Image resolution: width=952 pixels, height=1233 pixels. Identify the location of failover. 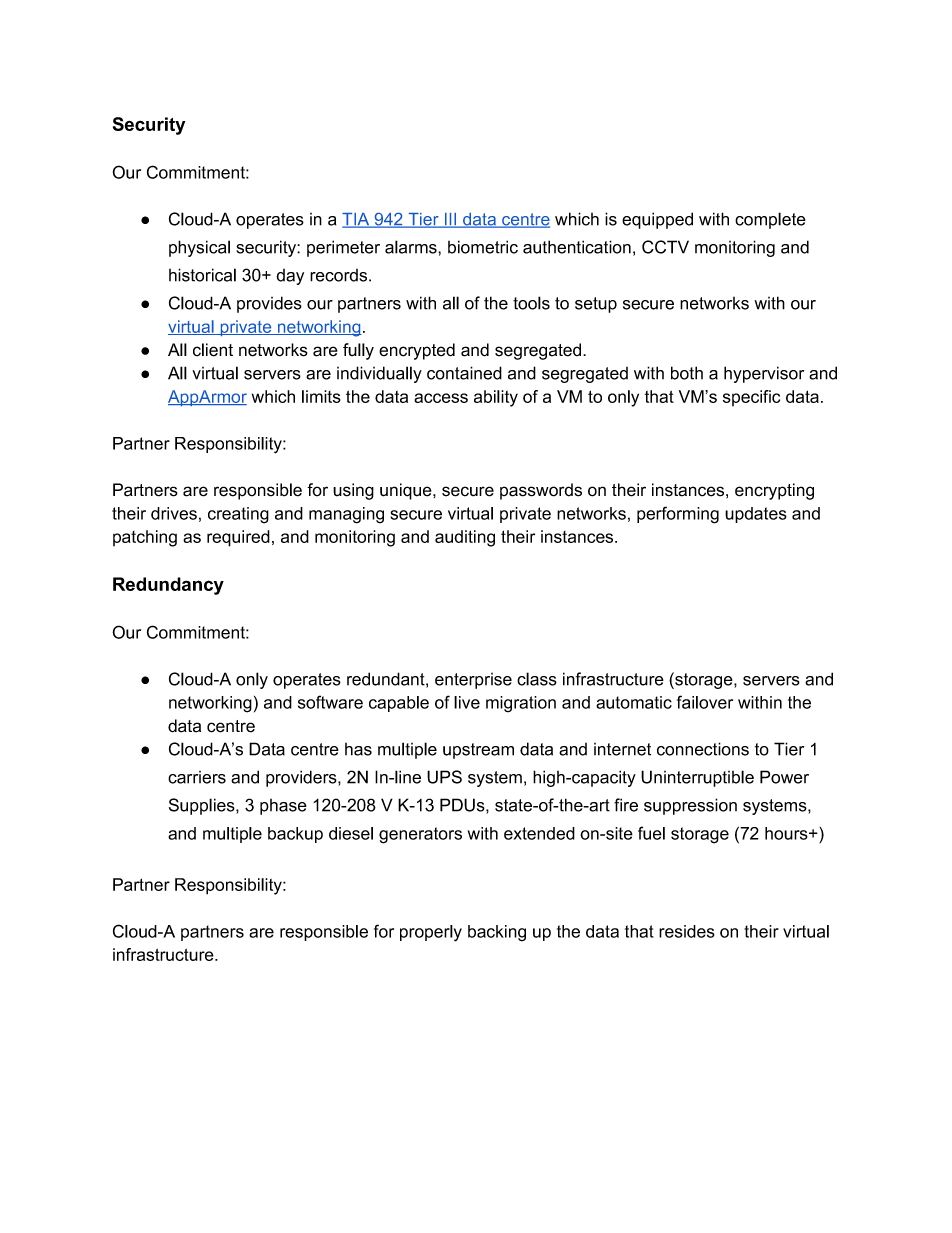
(705, 702).
